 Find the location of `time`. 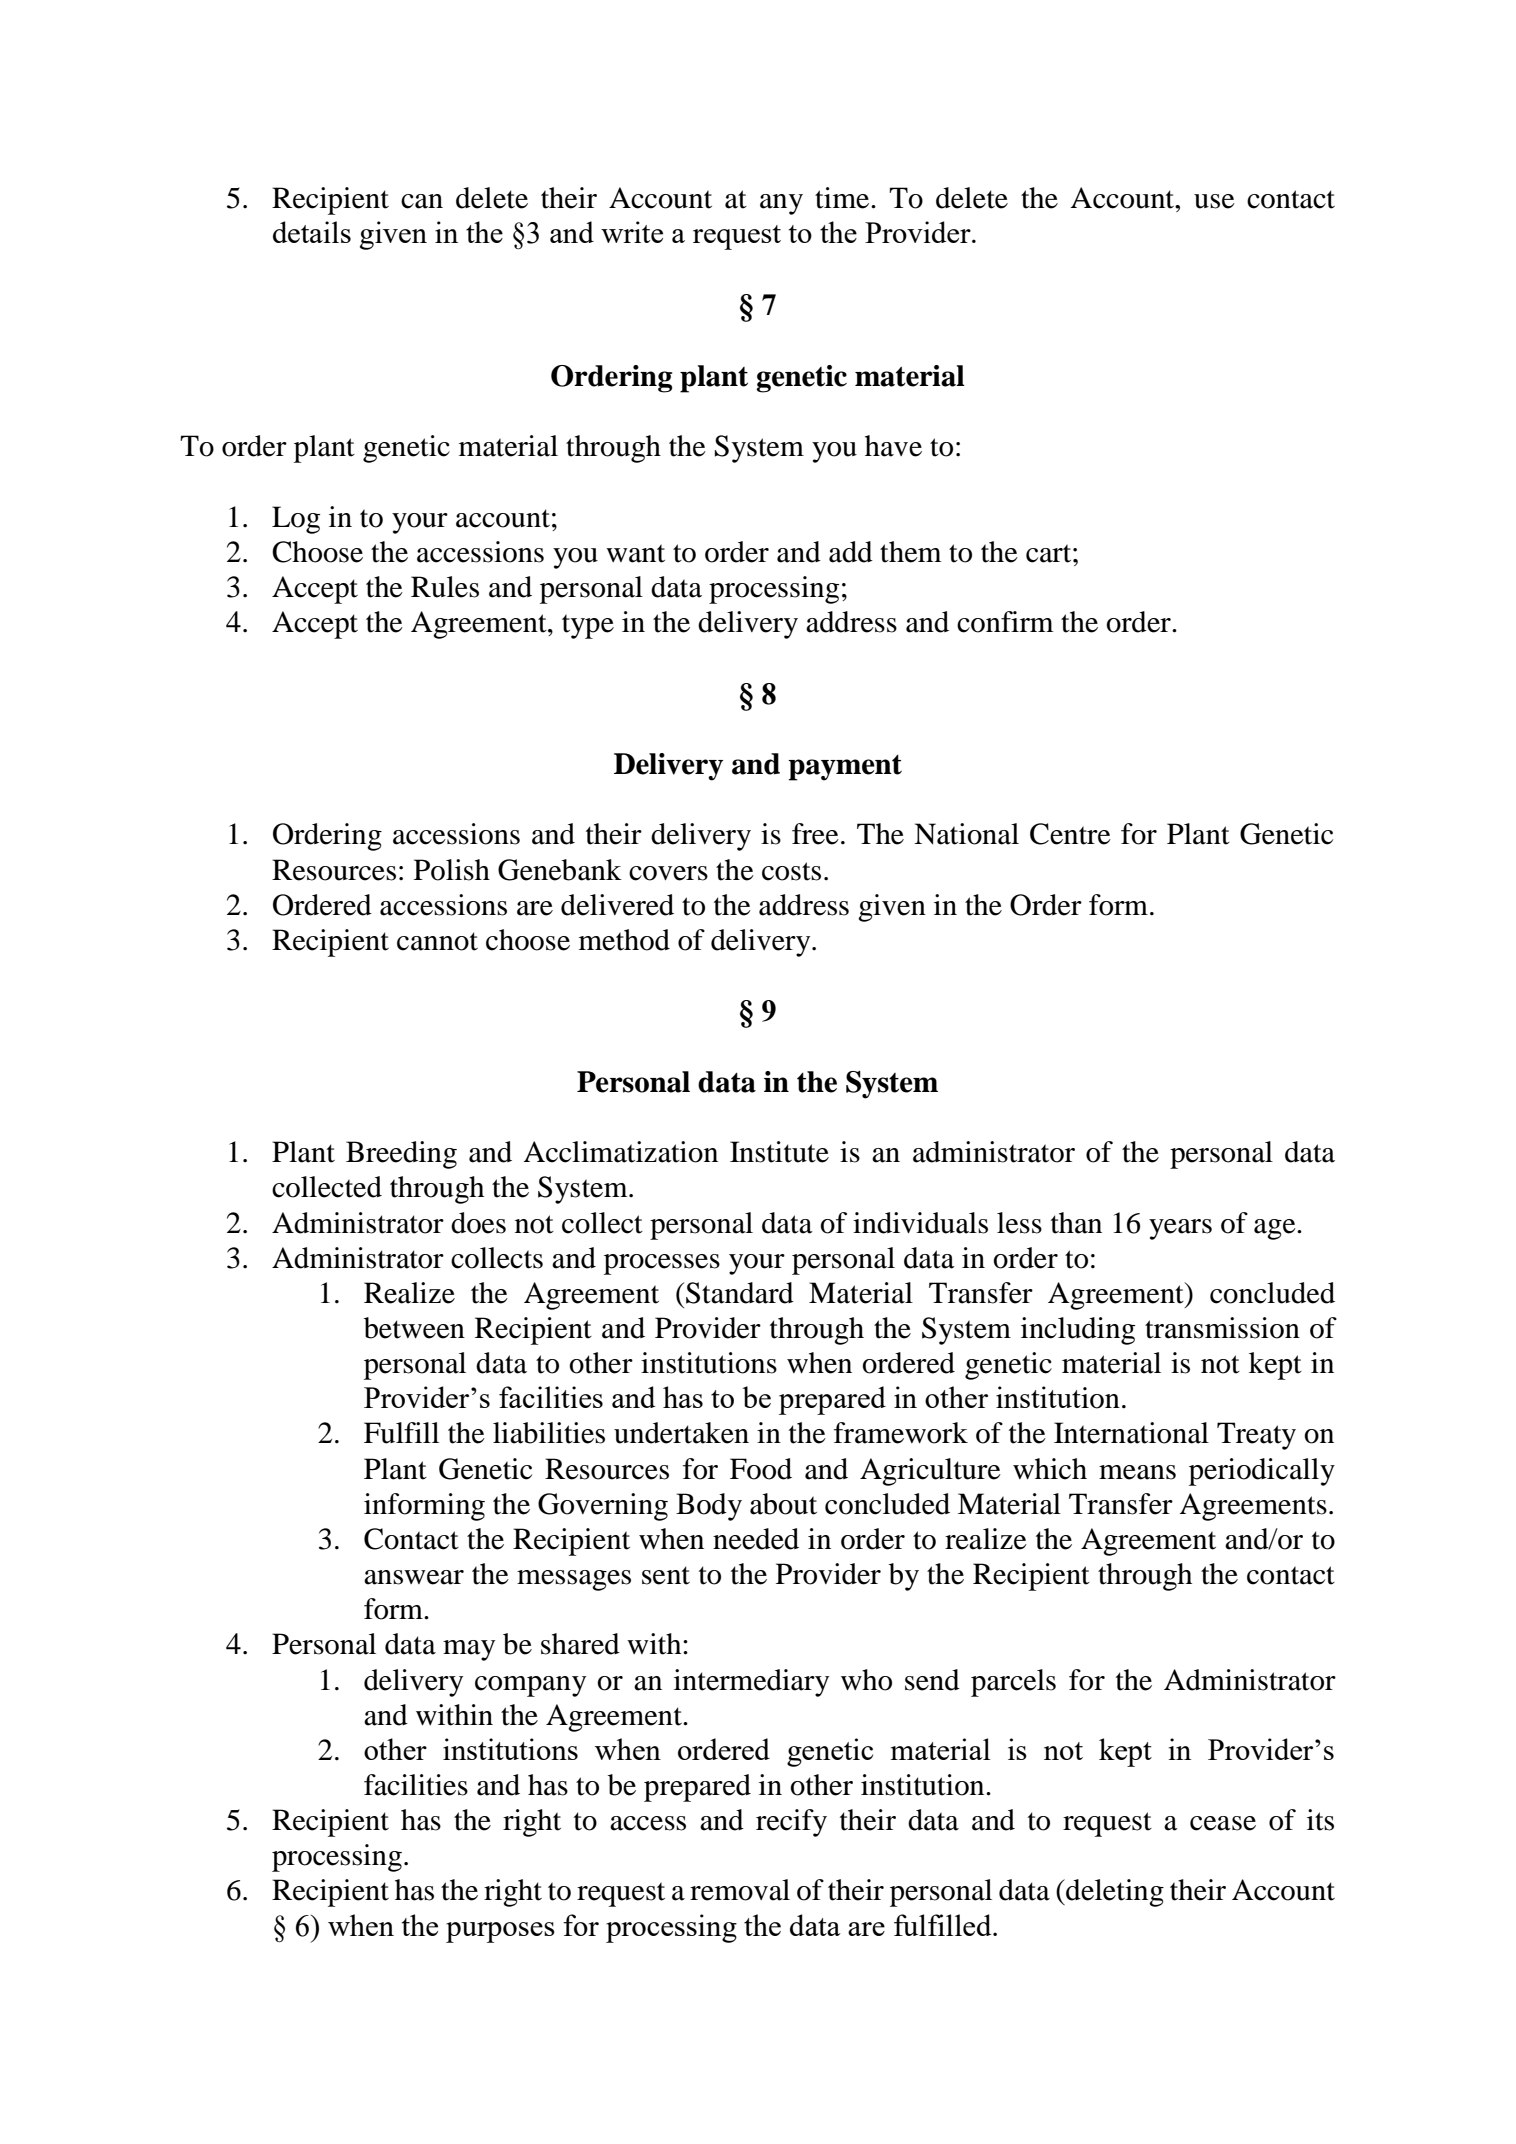

time is located at coordinates (843, 198).
